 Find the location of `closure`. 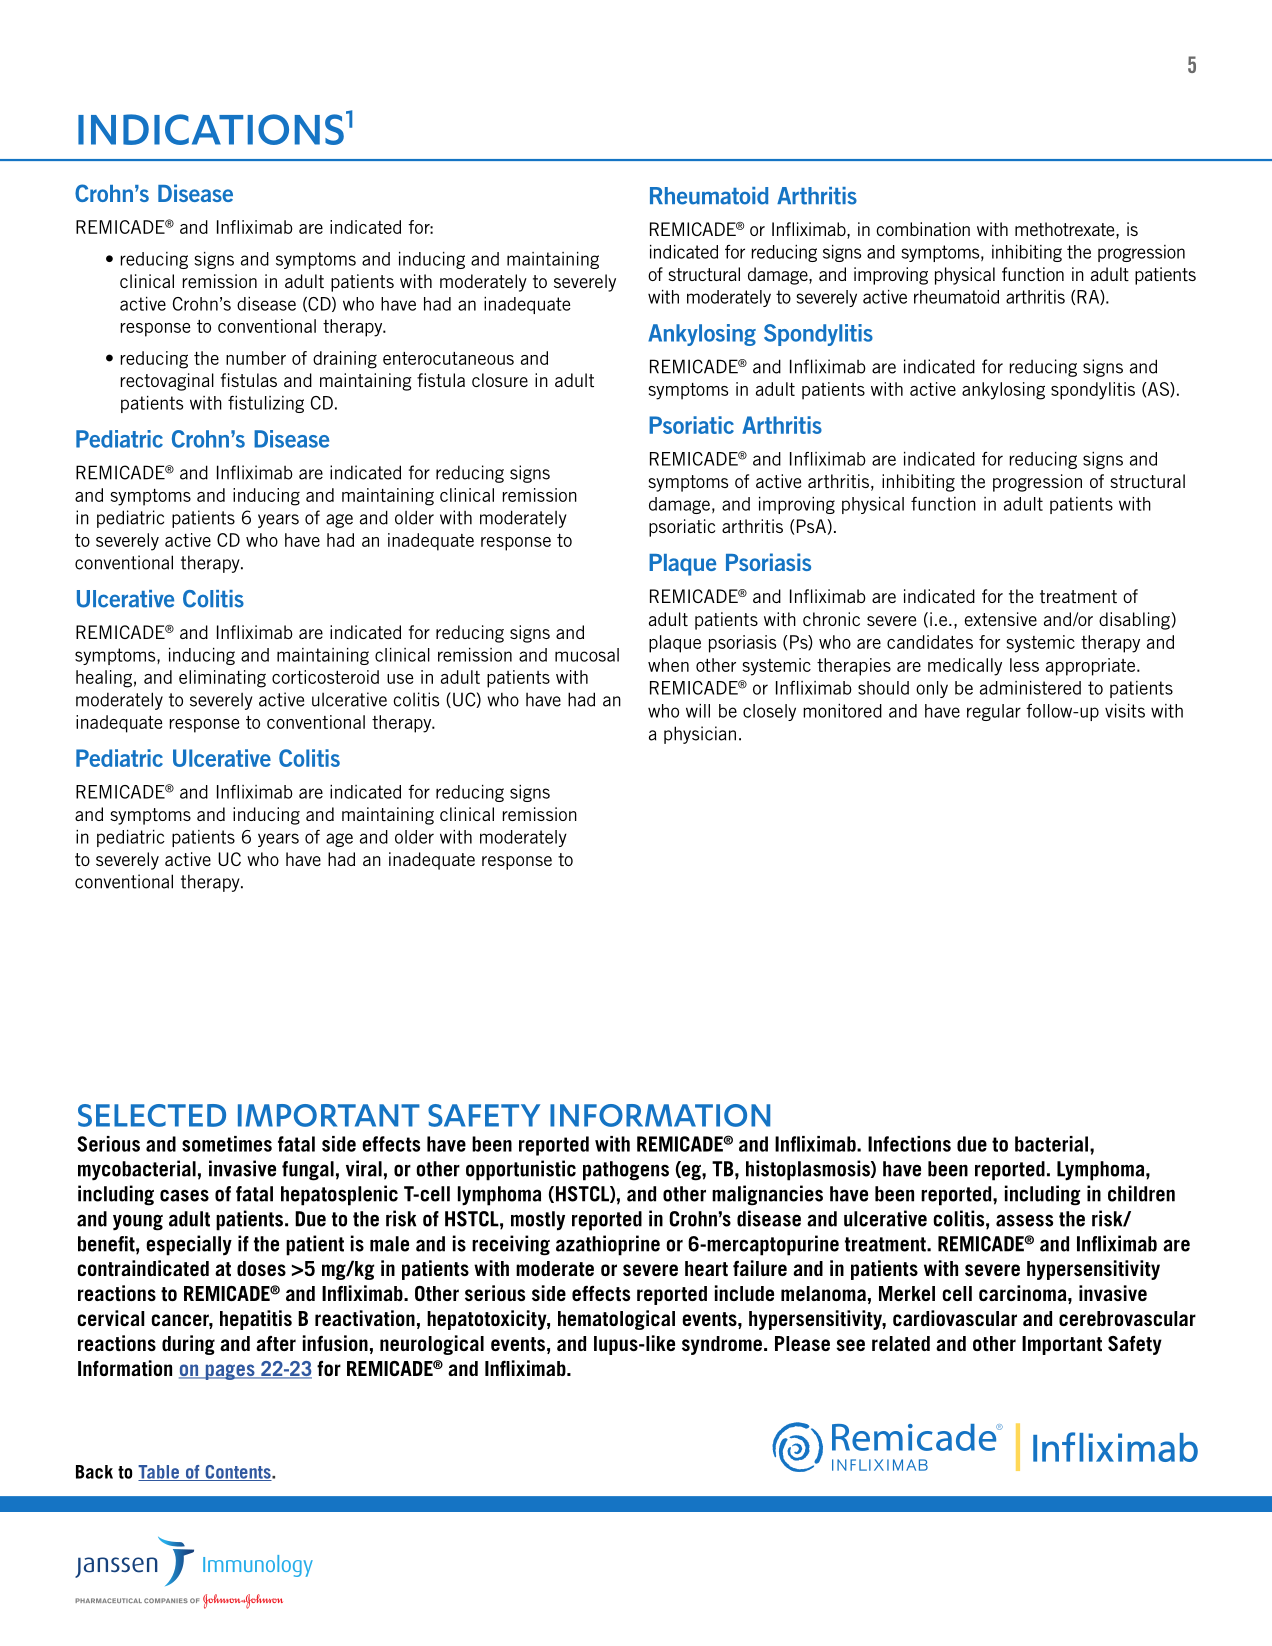

closure is located at coordinates (500, 380).
